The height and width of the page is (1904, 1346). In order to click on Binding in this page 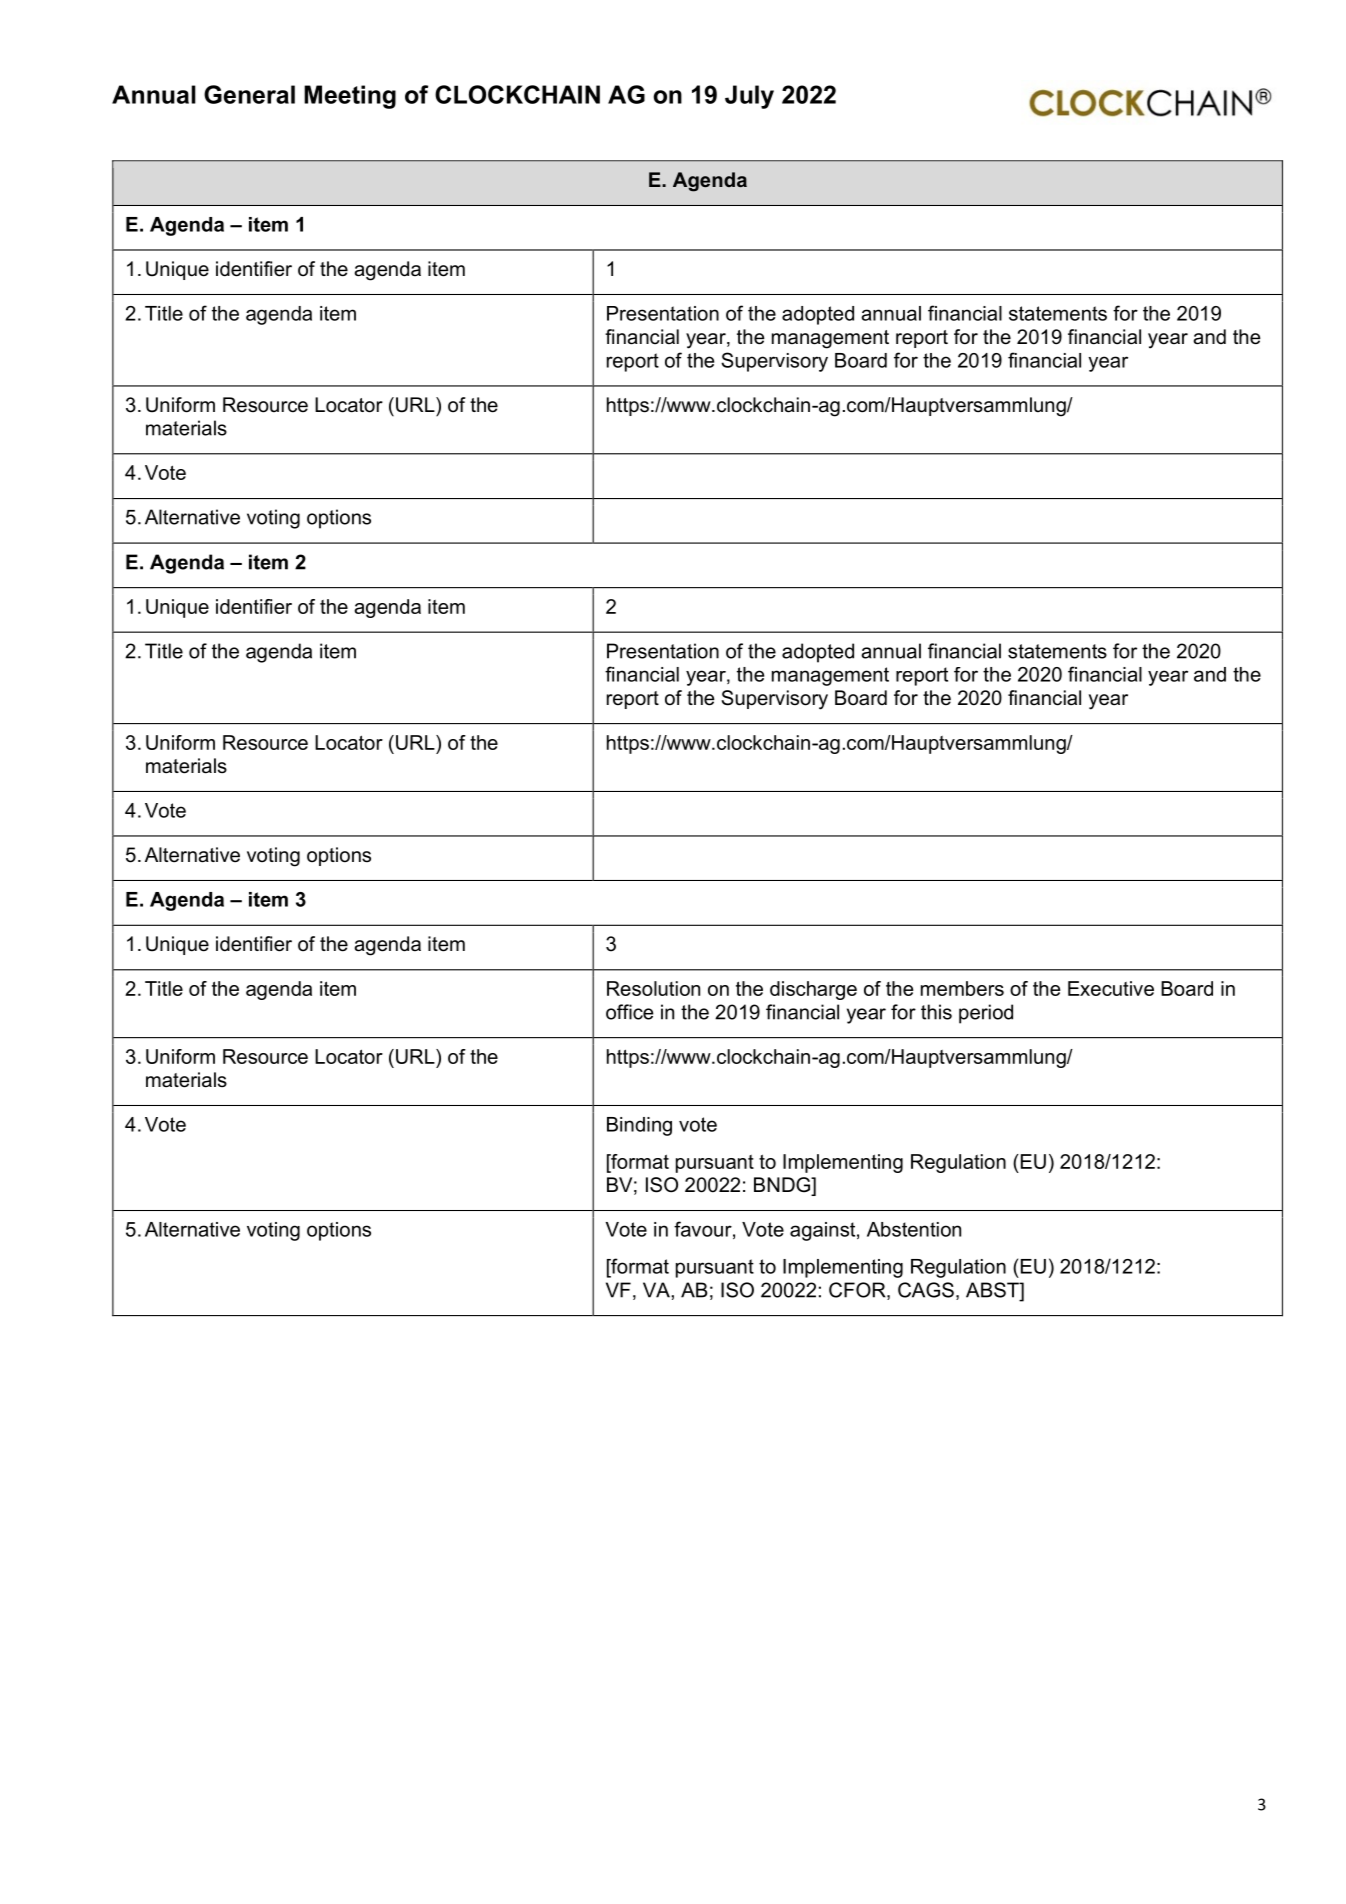, I will do `click(639, 1126)`.
